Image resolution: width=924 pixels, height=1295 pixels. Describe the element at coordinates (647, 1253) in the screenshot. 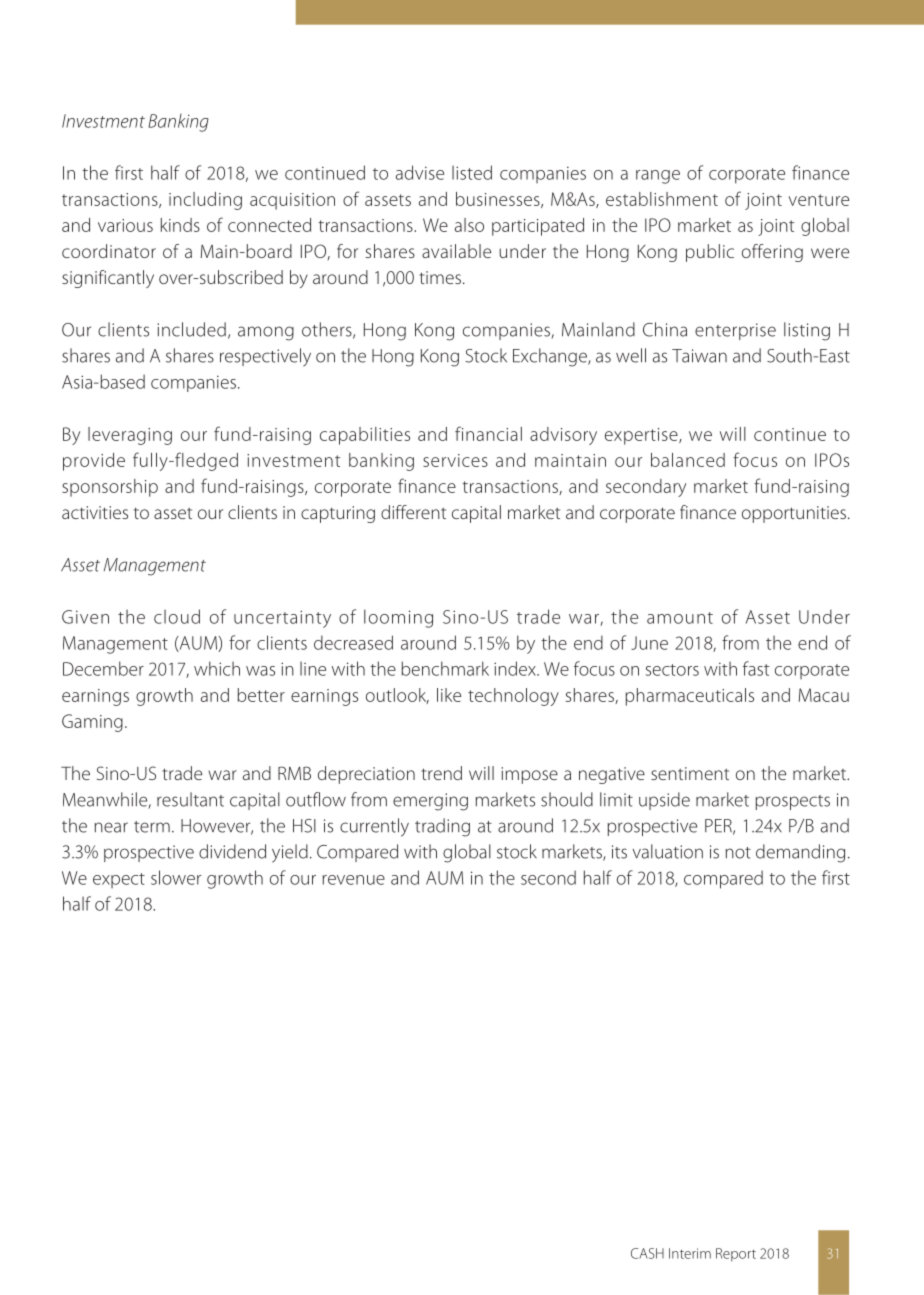

I see `CASH` at that location.
